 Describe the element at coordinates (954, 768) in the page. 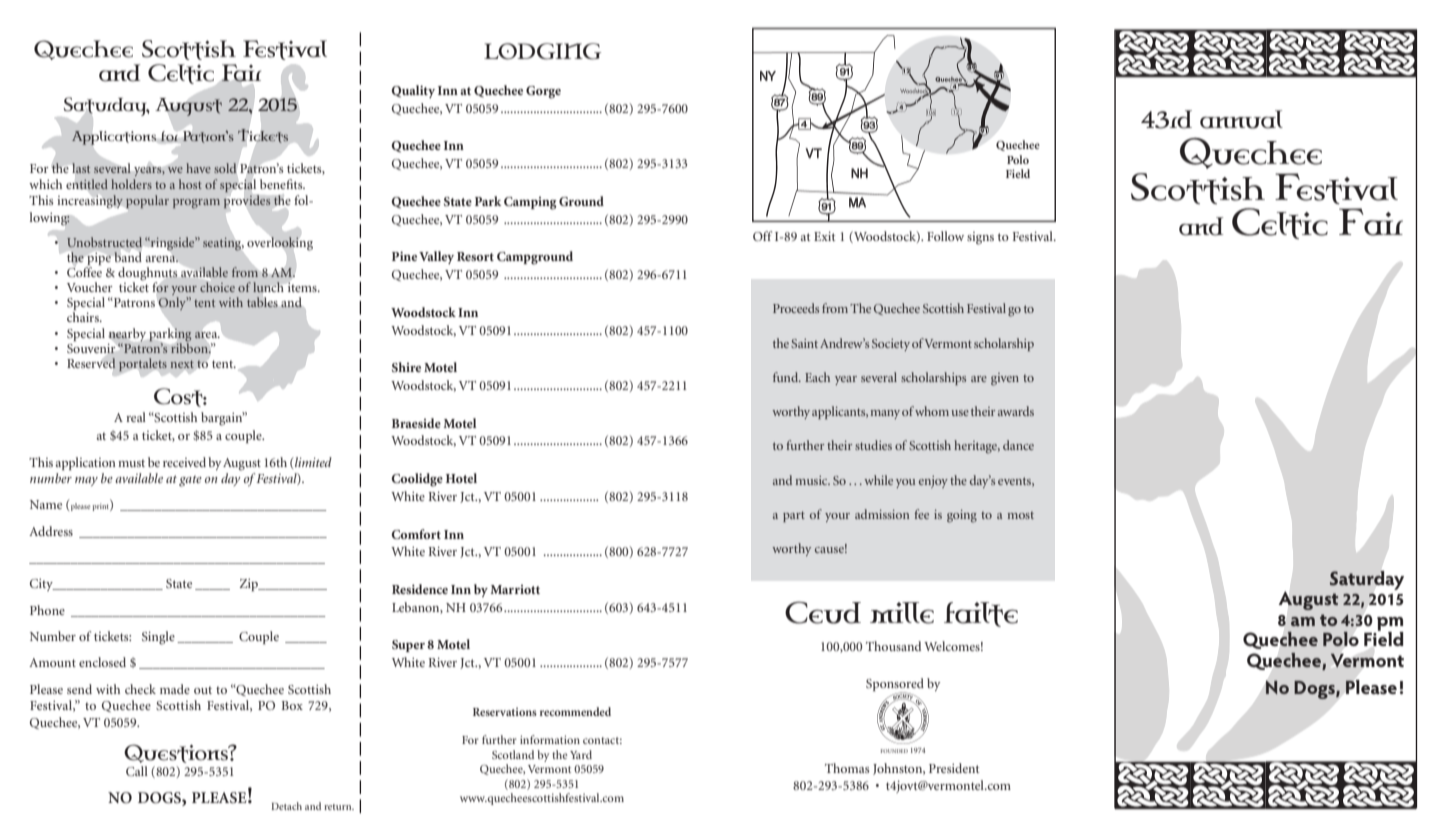

I see `President` at that location.
